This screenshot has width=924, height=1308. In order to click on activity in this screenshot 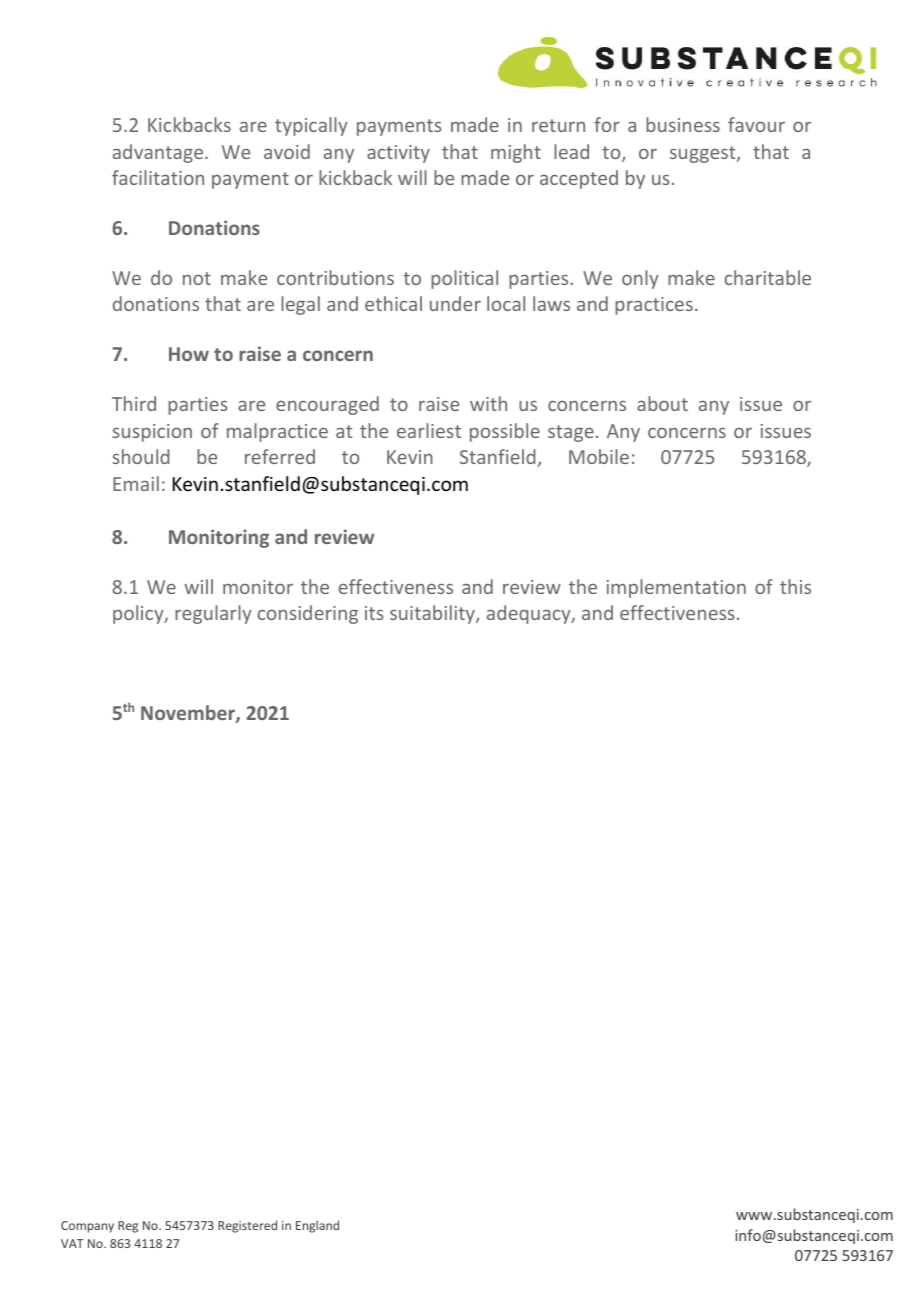, I will do `click(398, 154)`.
